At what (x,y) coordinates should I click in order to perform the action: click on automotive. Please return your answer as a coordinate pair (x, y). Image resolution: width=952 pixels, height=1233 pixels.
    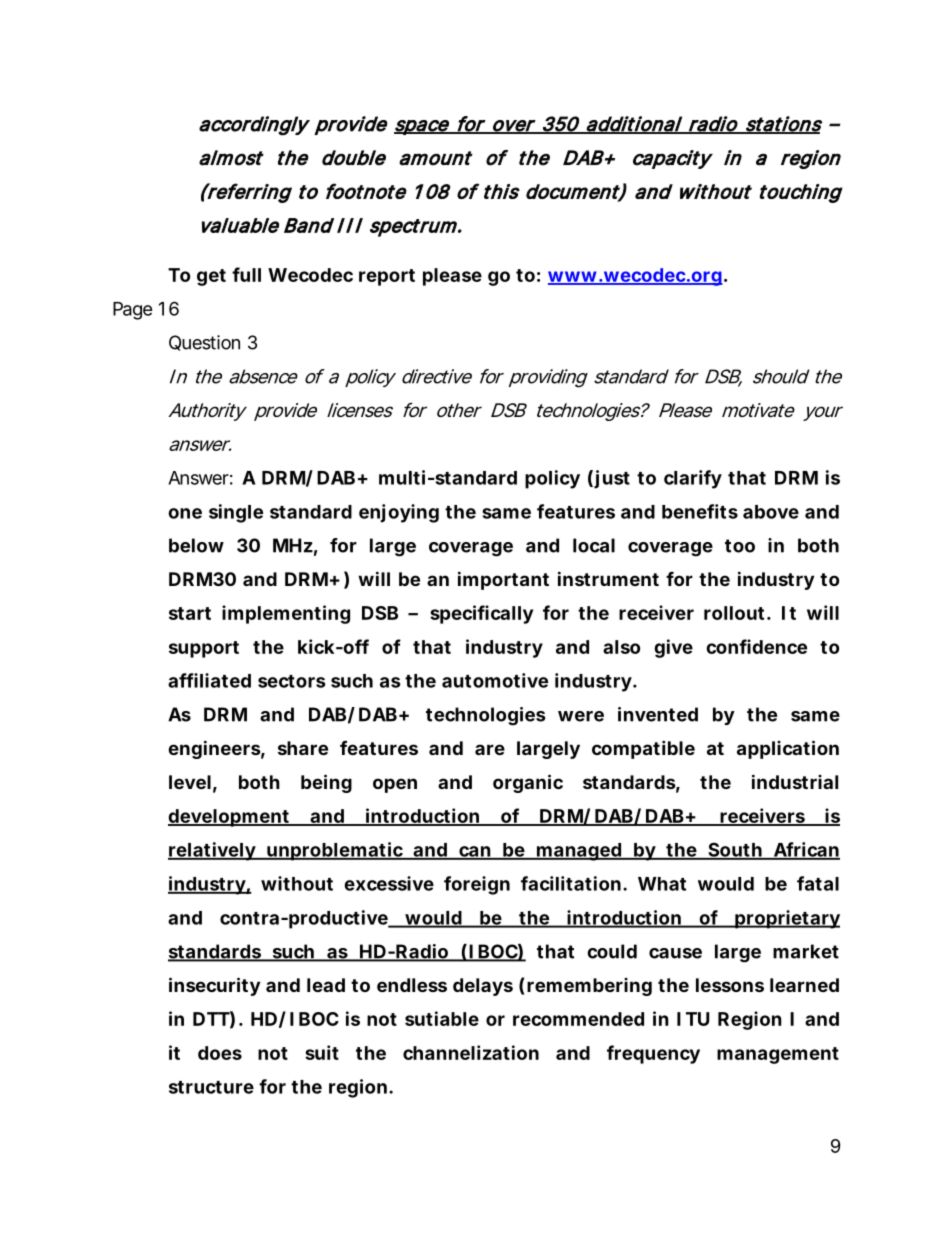
    Looking at the image, I should click on (495, 680).
